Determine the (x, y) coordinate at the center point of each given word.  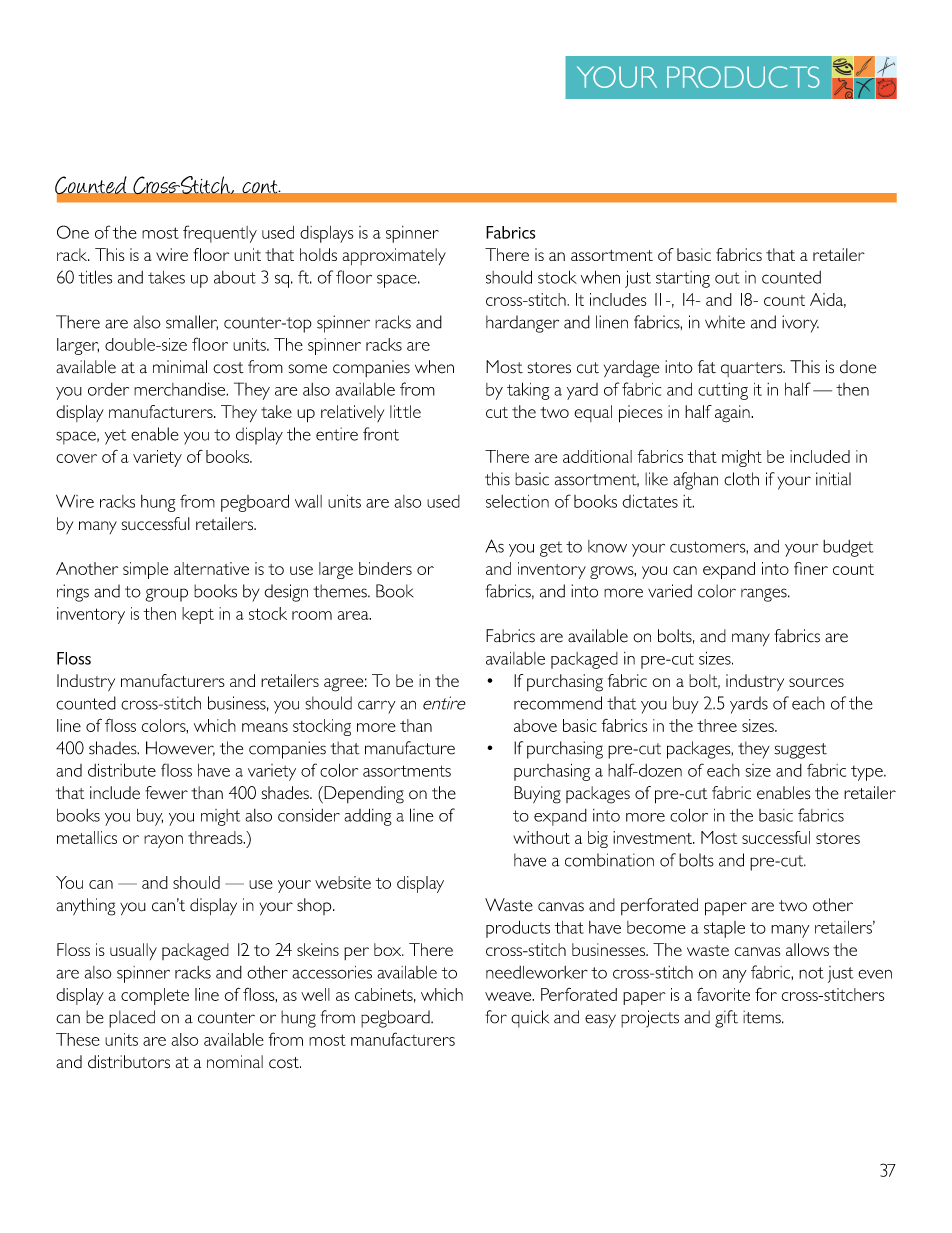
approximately (394, 256)
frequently (220, 234)
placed (132, 1019)
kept (198, 615)
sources (816, 682)
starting (683, 279)
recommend (558, 703)
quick (530, 1019)
